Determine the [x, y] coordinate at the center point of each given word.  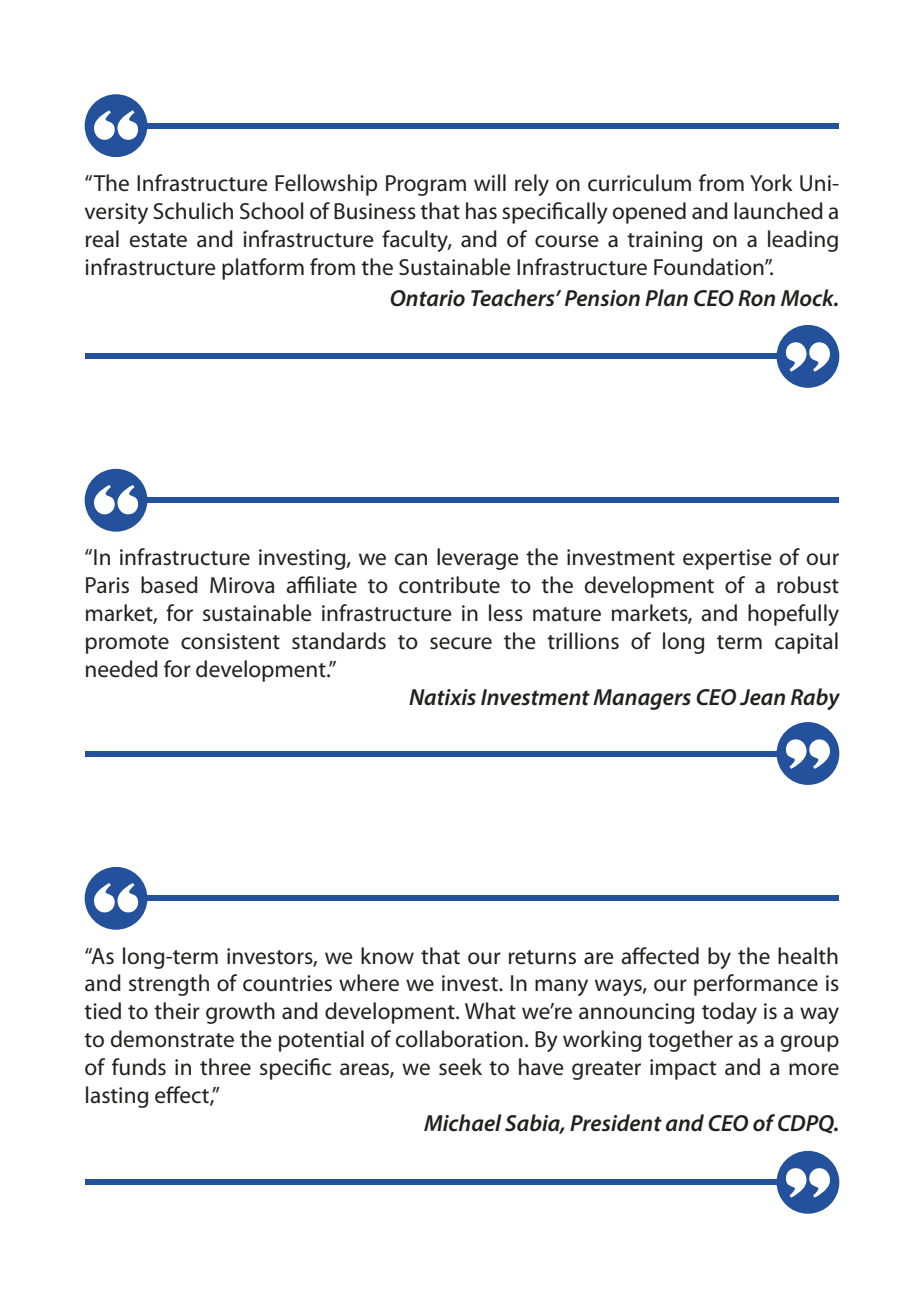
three [225, 1067]
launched [778, 211]
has [481, 211]
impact [683, 1069]
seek [460, 1067]
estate [158, 240]
